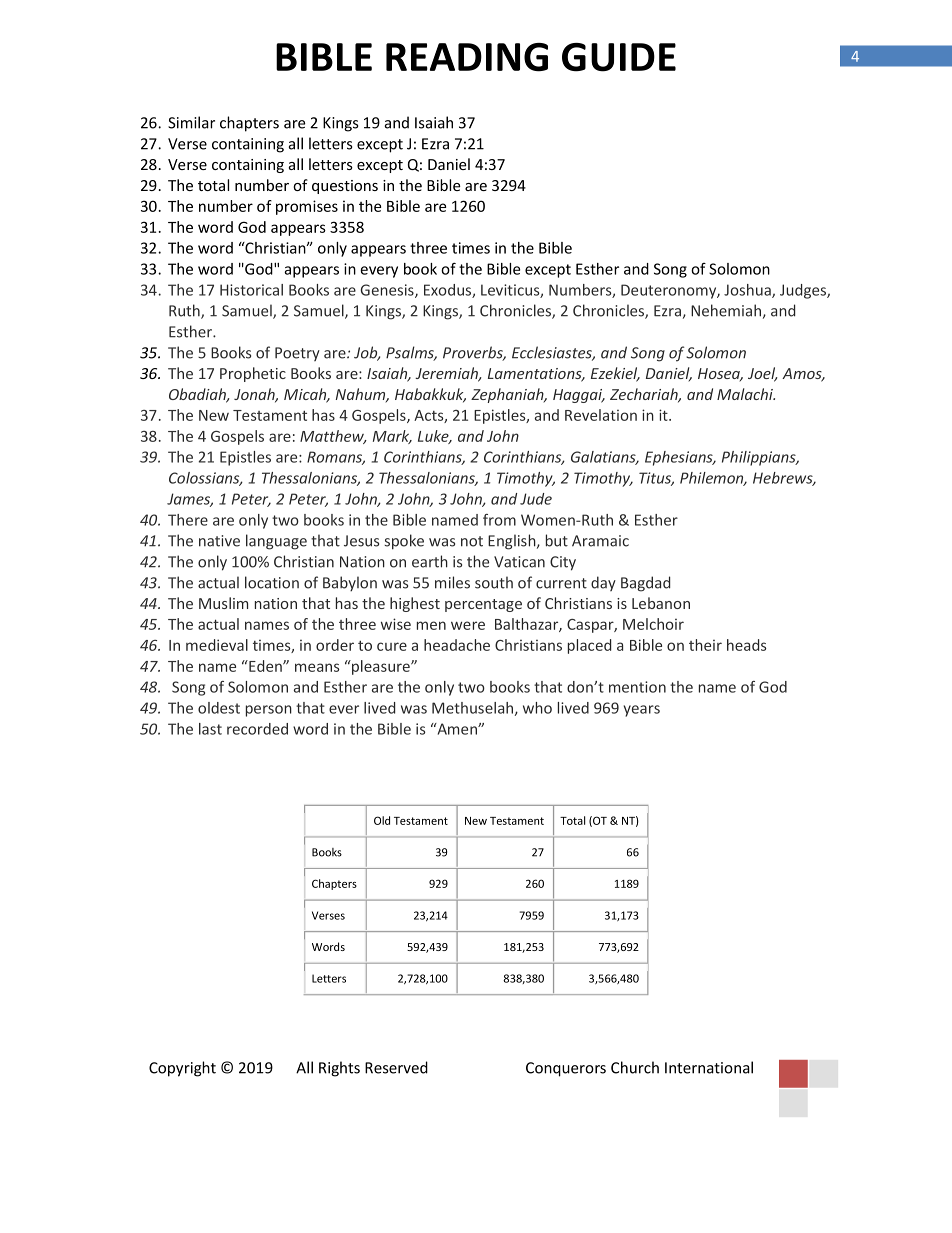  I want to click on Reserved, so click(396, 1067).
